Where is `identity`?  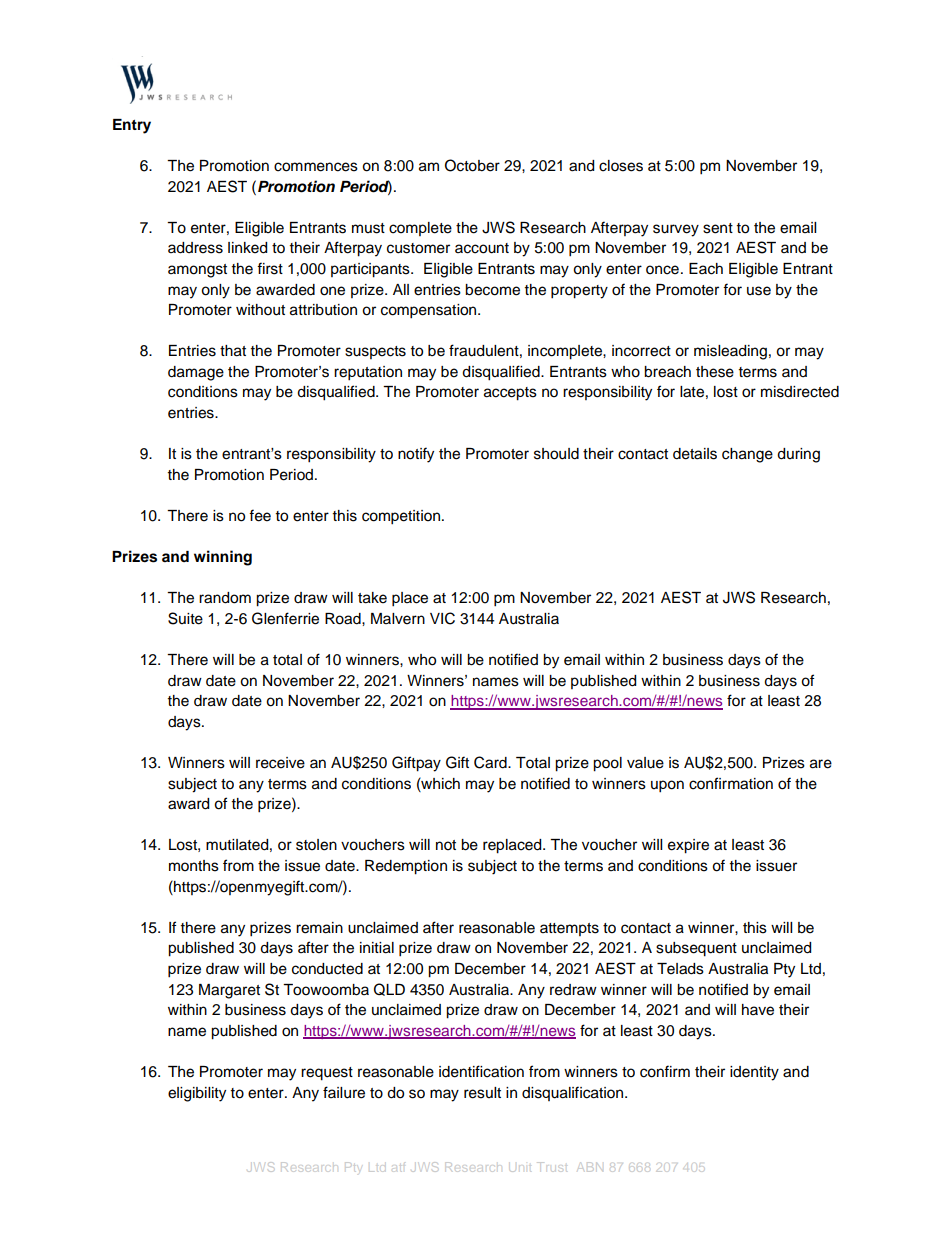
identity is located at coordinates (754, 1073).
